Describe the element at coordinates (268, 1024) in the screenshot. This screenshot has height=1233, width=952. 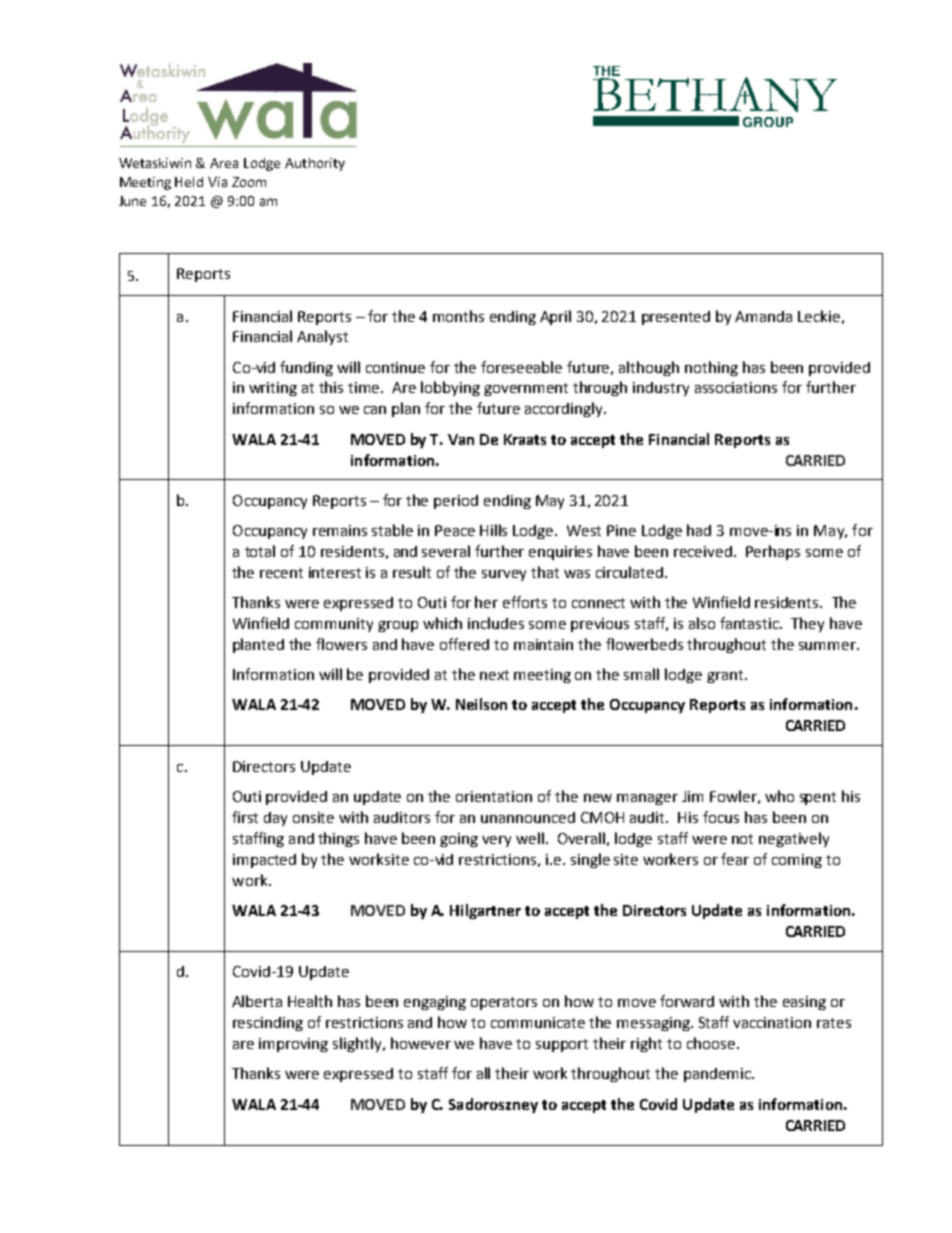
I see `rescinding` at that location.
